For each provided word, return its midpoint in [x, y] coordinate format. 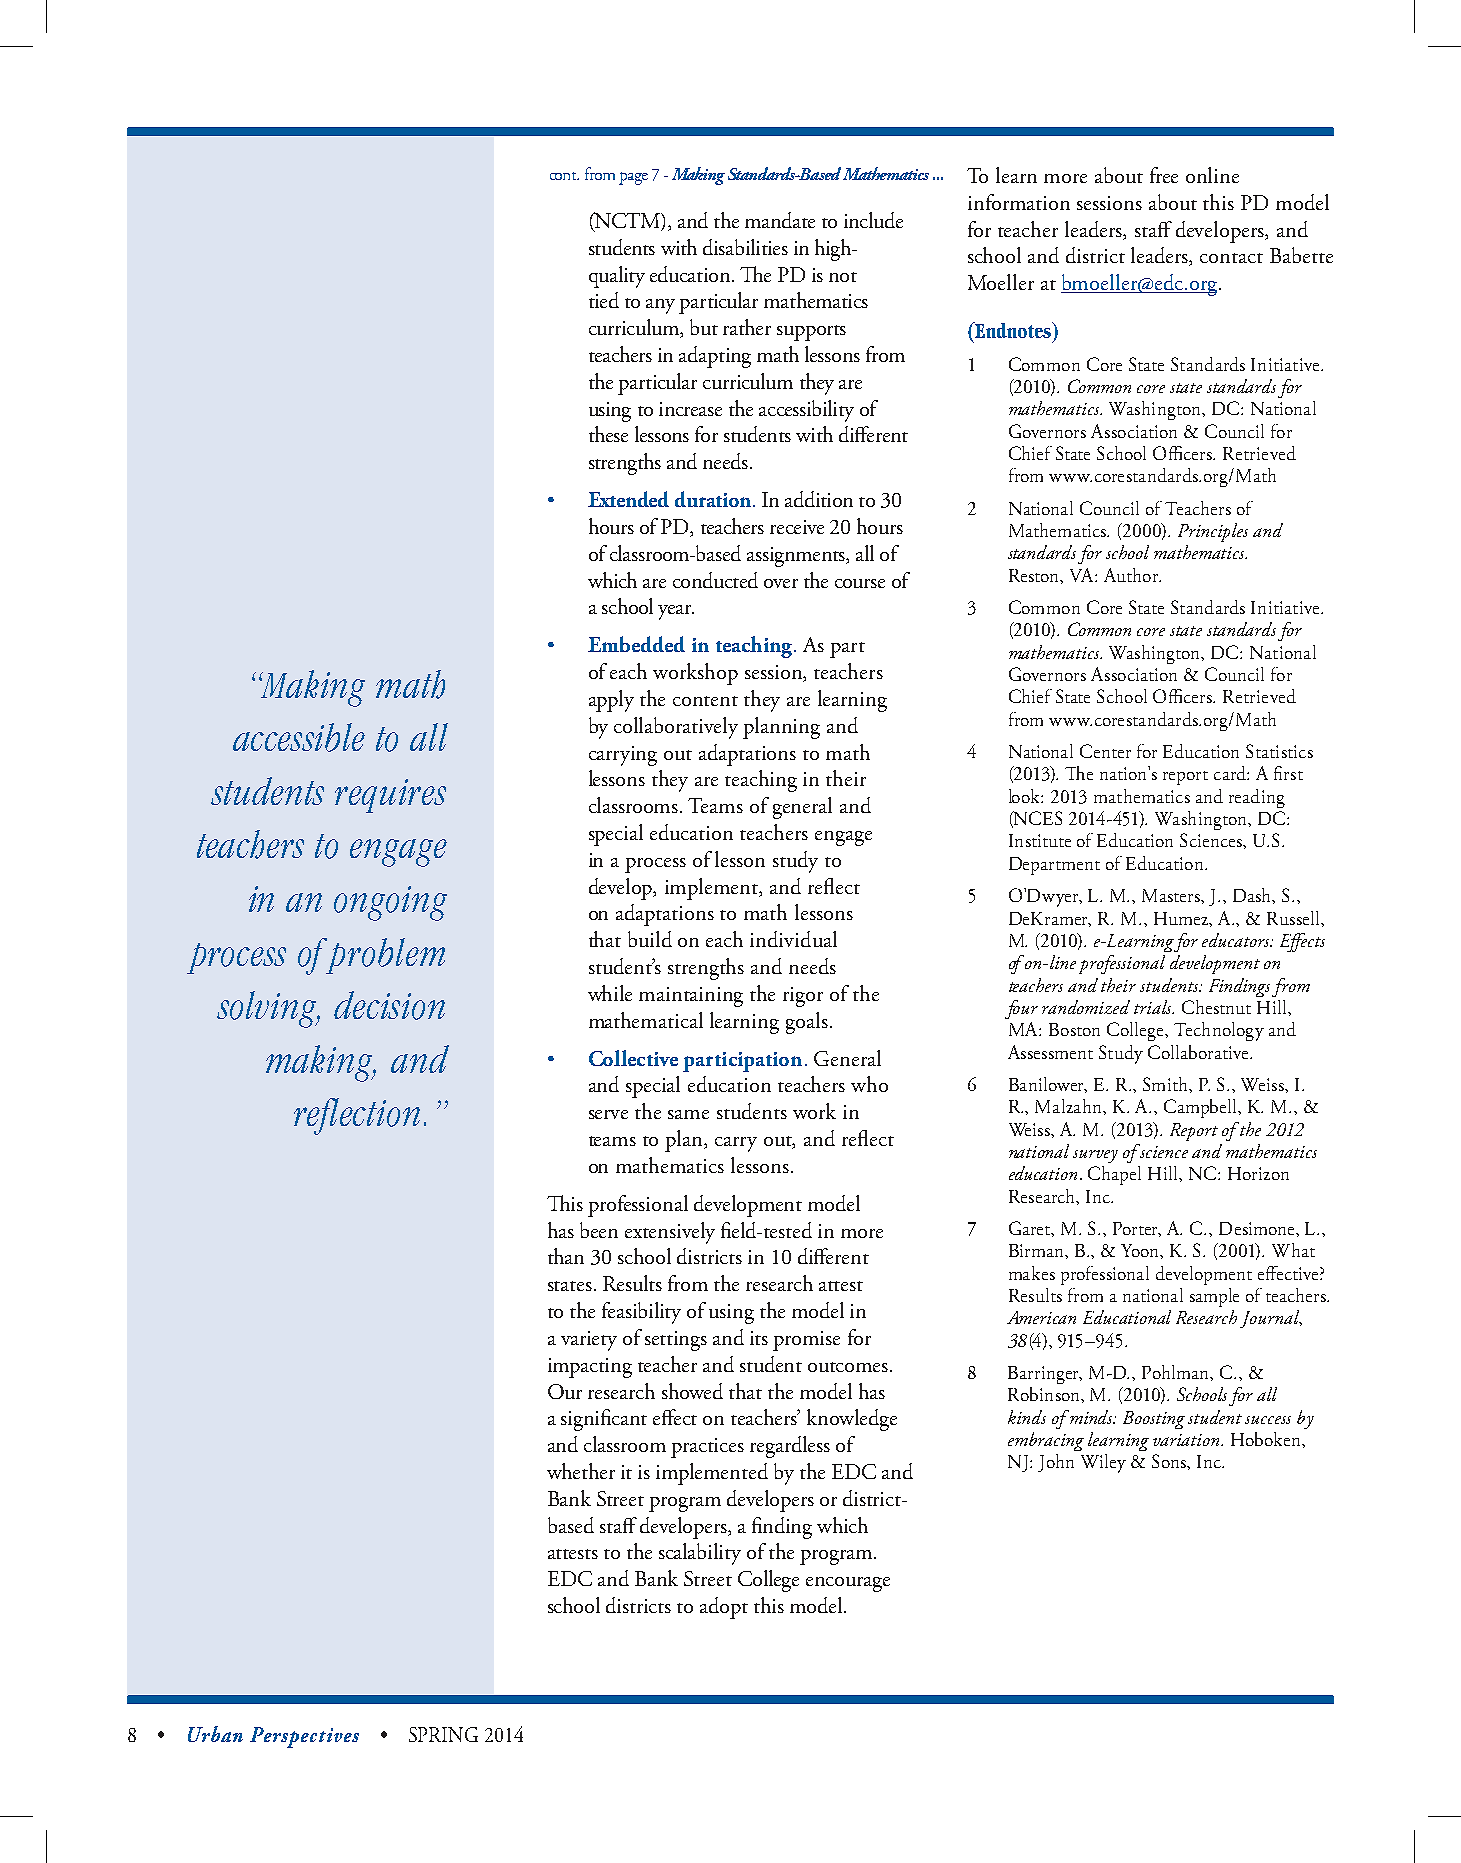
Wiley [1103, 1463]
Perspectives [304, 1737]
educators [1237, 940]
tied [604, 300]
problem [385, 956]
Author [1132, 575]
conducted [715, 580]
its [759, 1338]
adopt [724, 1608]
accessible [299, 737]
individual [793, 939]
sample [1214, 1297]
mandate [780, 220]
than [566, 1256]
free [1164, 175]
